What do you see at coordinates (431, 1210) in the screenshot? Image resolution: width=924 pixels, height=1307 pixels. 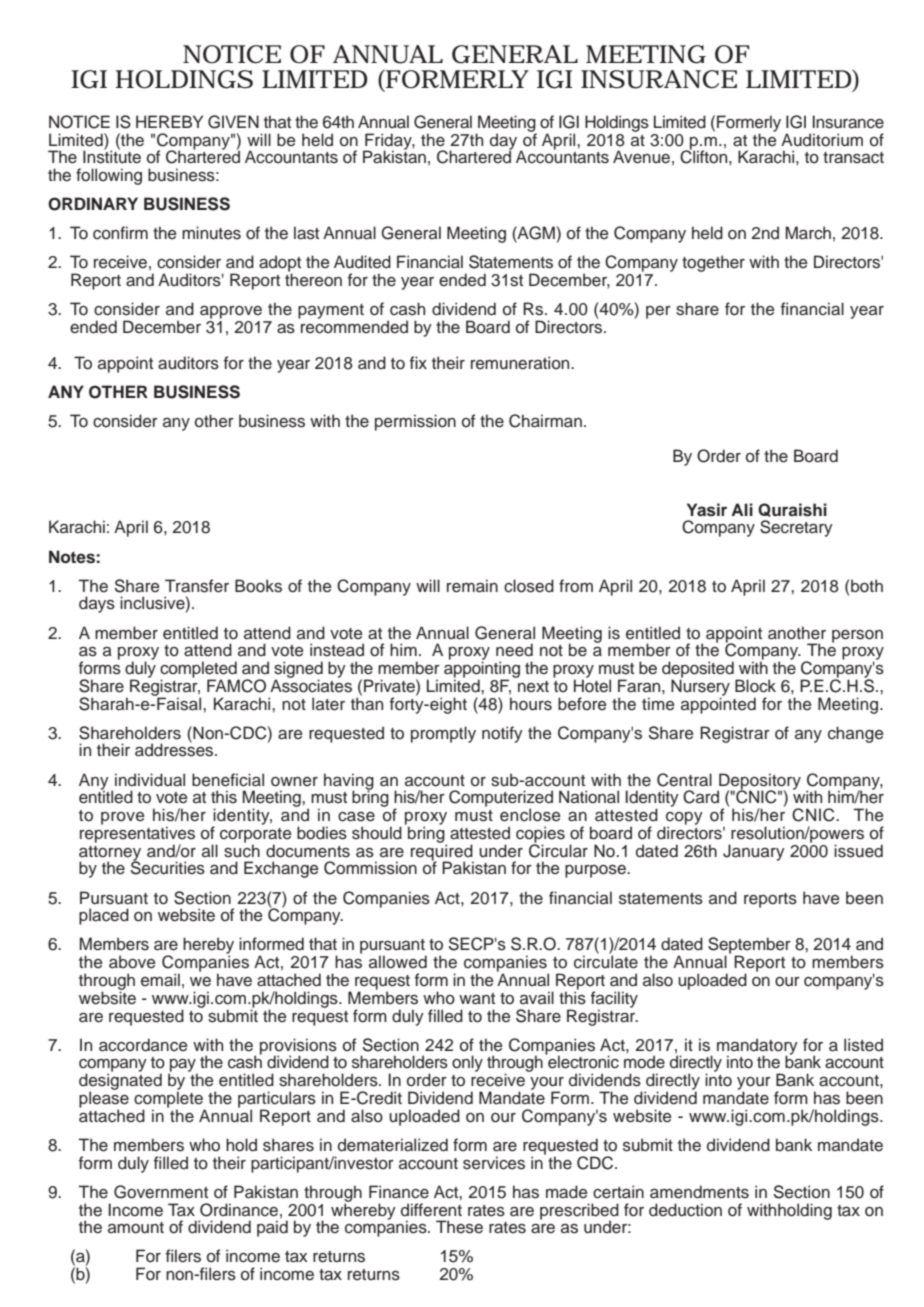 I see `different` at bounding box center [431, 1210].
